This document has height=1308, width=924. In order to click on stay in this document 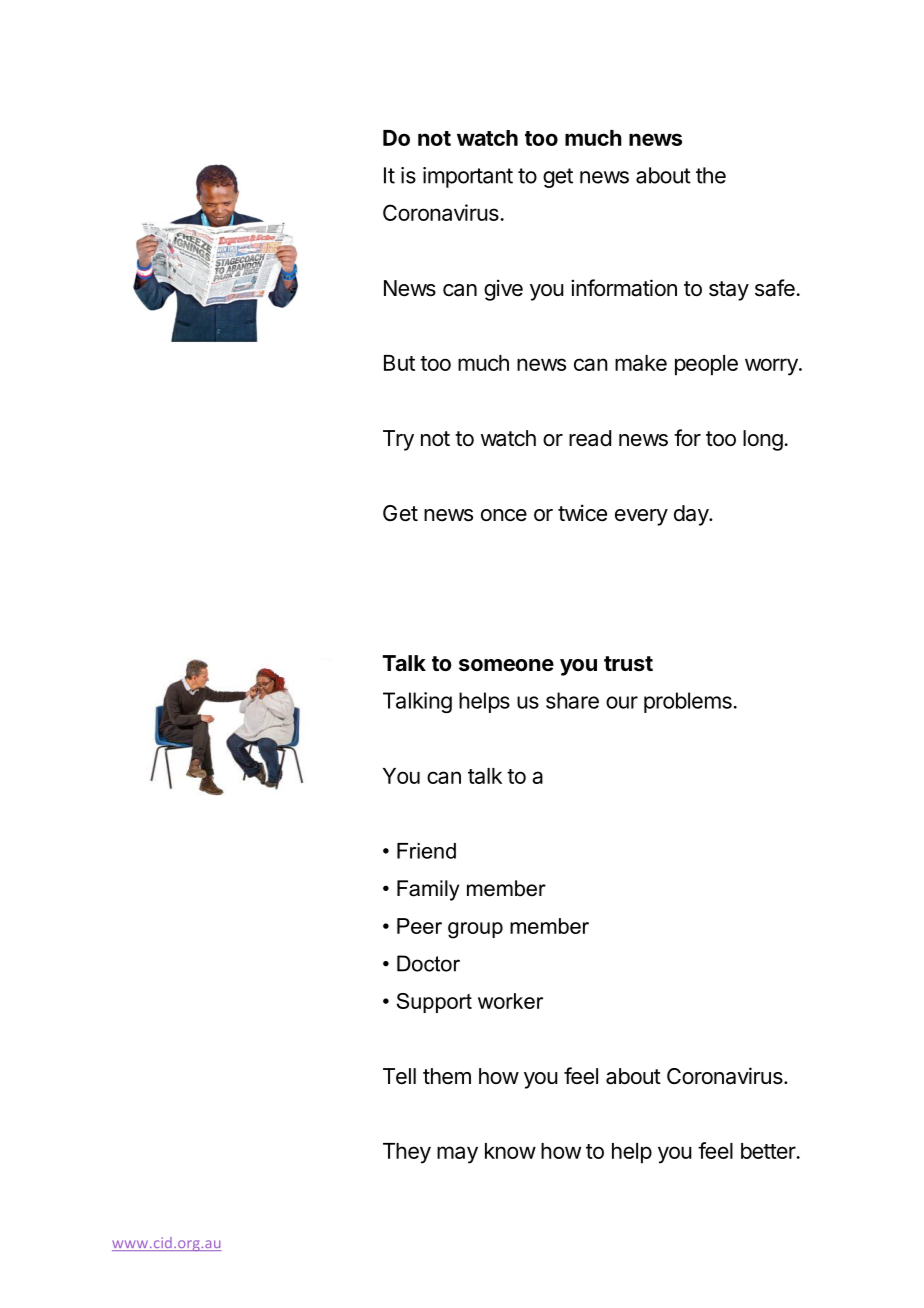, I will do `click(729, 291)`.
